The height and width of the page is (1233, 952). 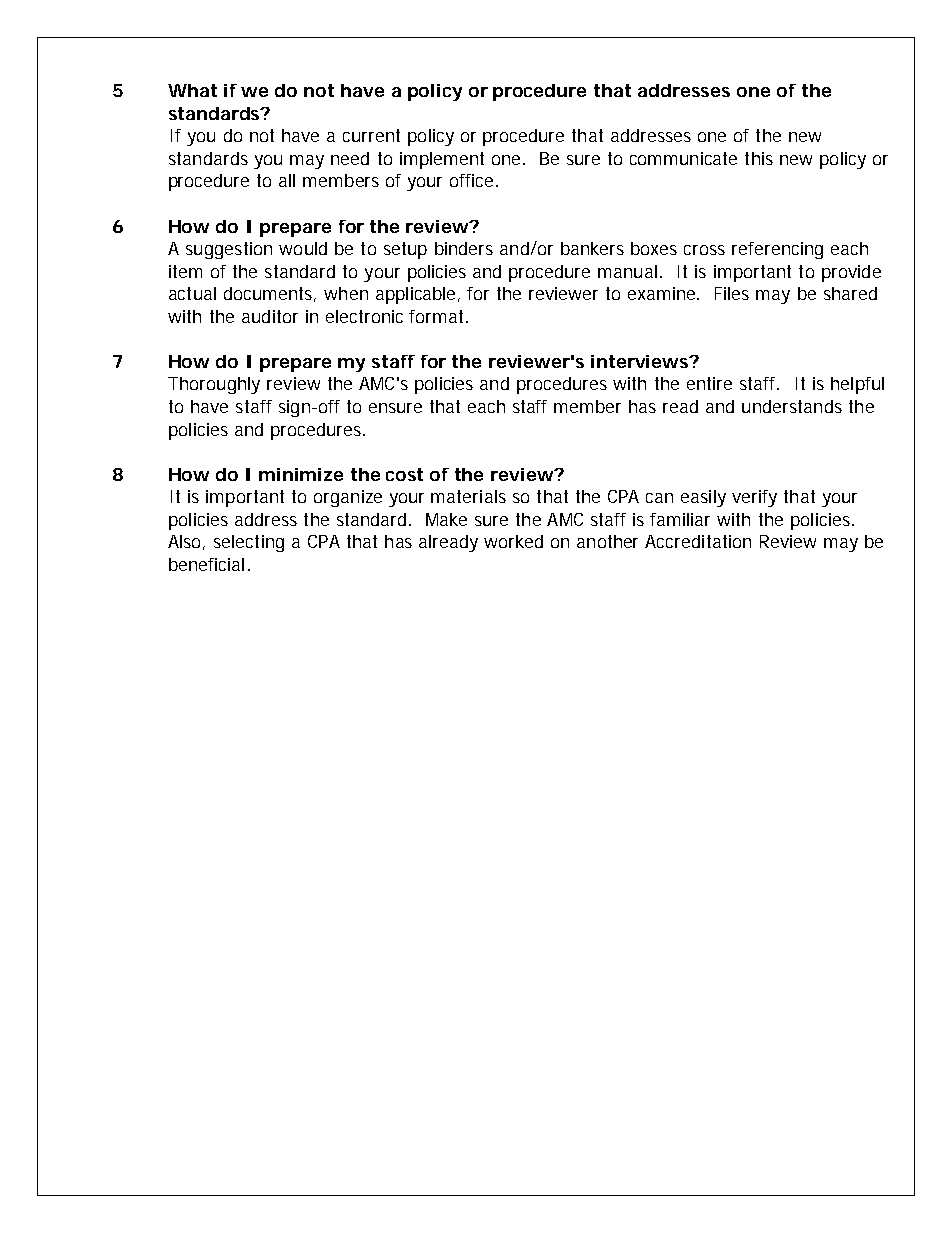 What do you see at coordinates (404, 474) in the page?
I see `cost` at bounding box center [404, 474].
